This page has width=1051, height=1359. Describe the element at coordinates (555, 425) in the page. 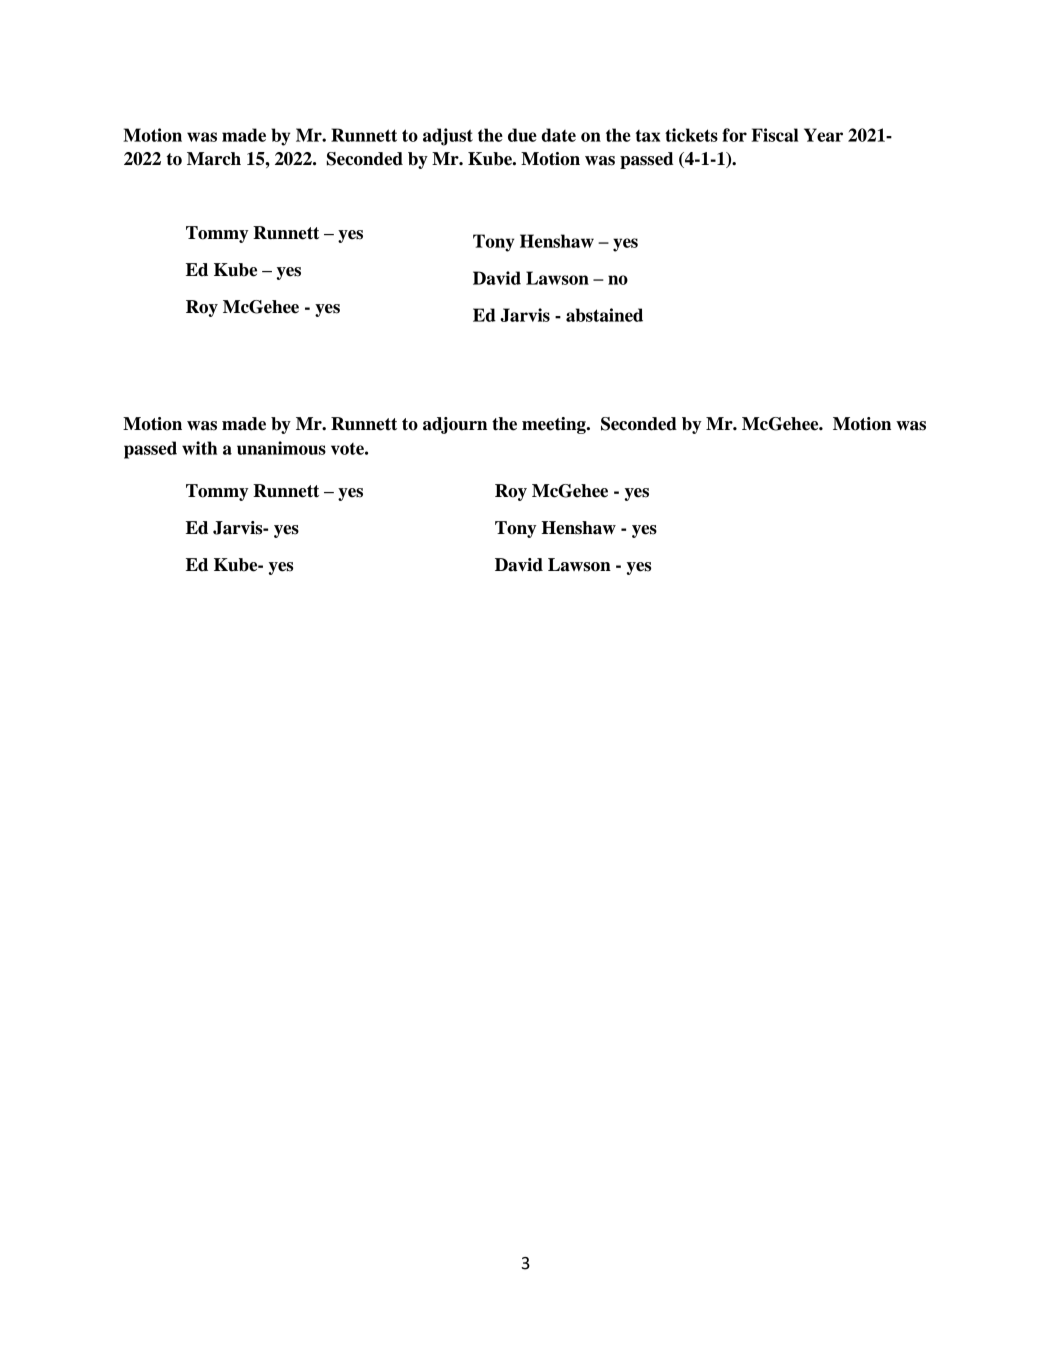

I see `meeting` at that location.
